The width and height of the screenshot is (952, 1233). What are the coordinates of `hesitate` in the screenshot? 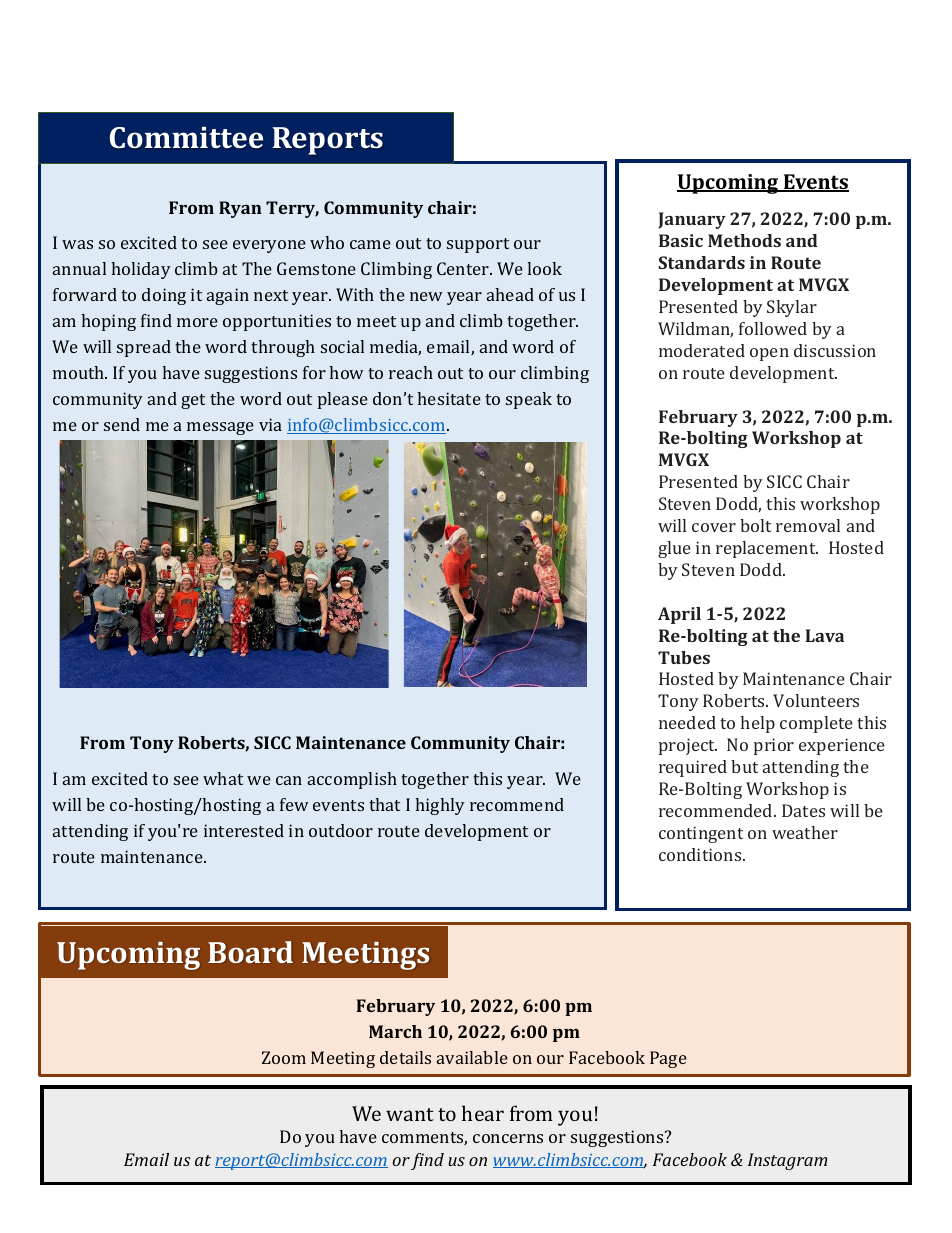 It's located at (449, 398).
